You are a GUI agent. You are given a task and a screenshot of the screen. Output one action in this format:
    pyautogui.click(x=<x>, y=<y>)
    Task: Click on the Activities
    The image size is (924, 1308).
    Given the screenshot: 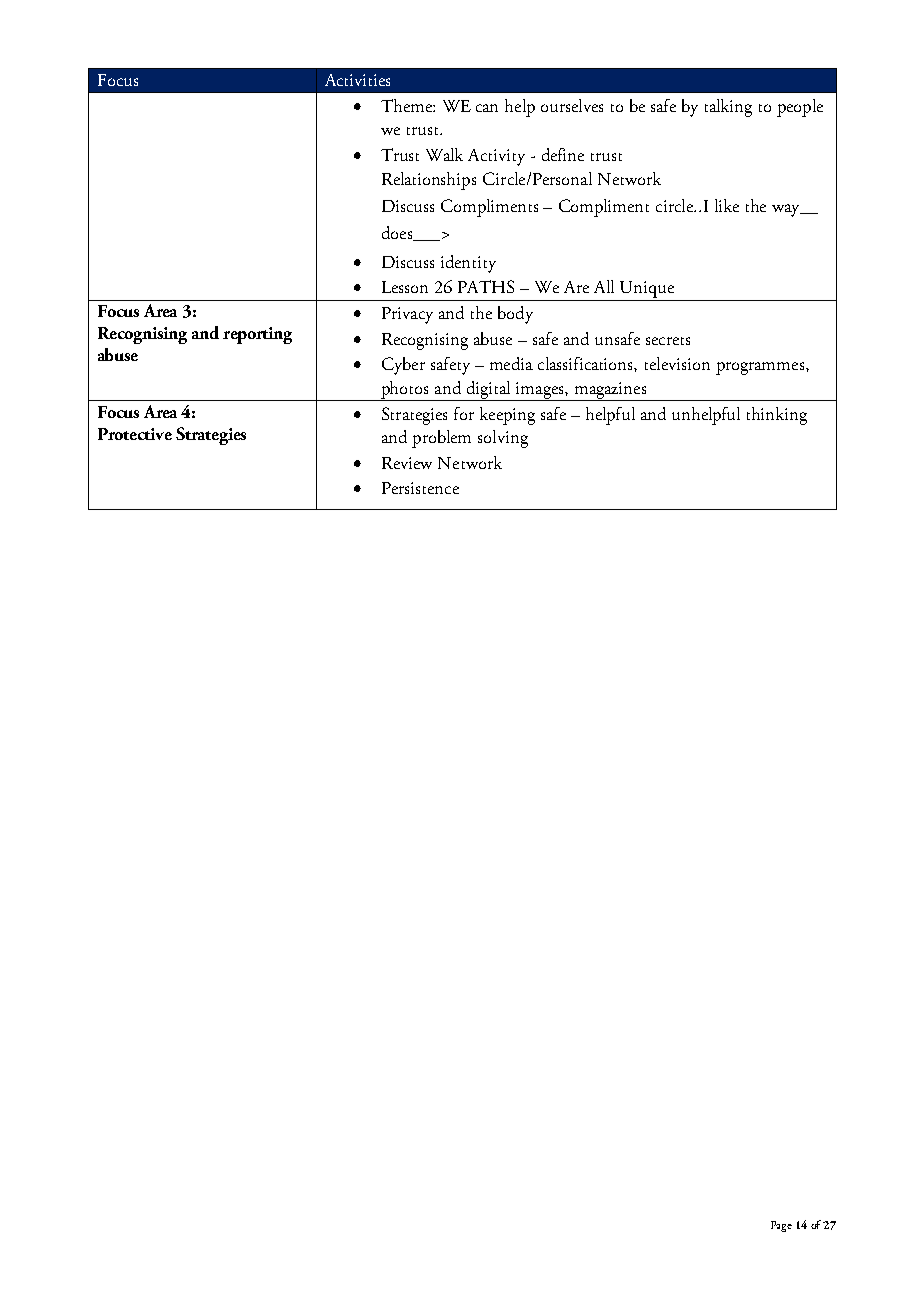 What is the action you would take?
    pyautogui.click(x=357, y=80)
